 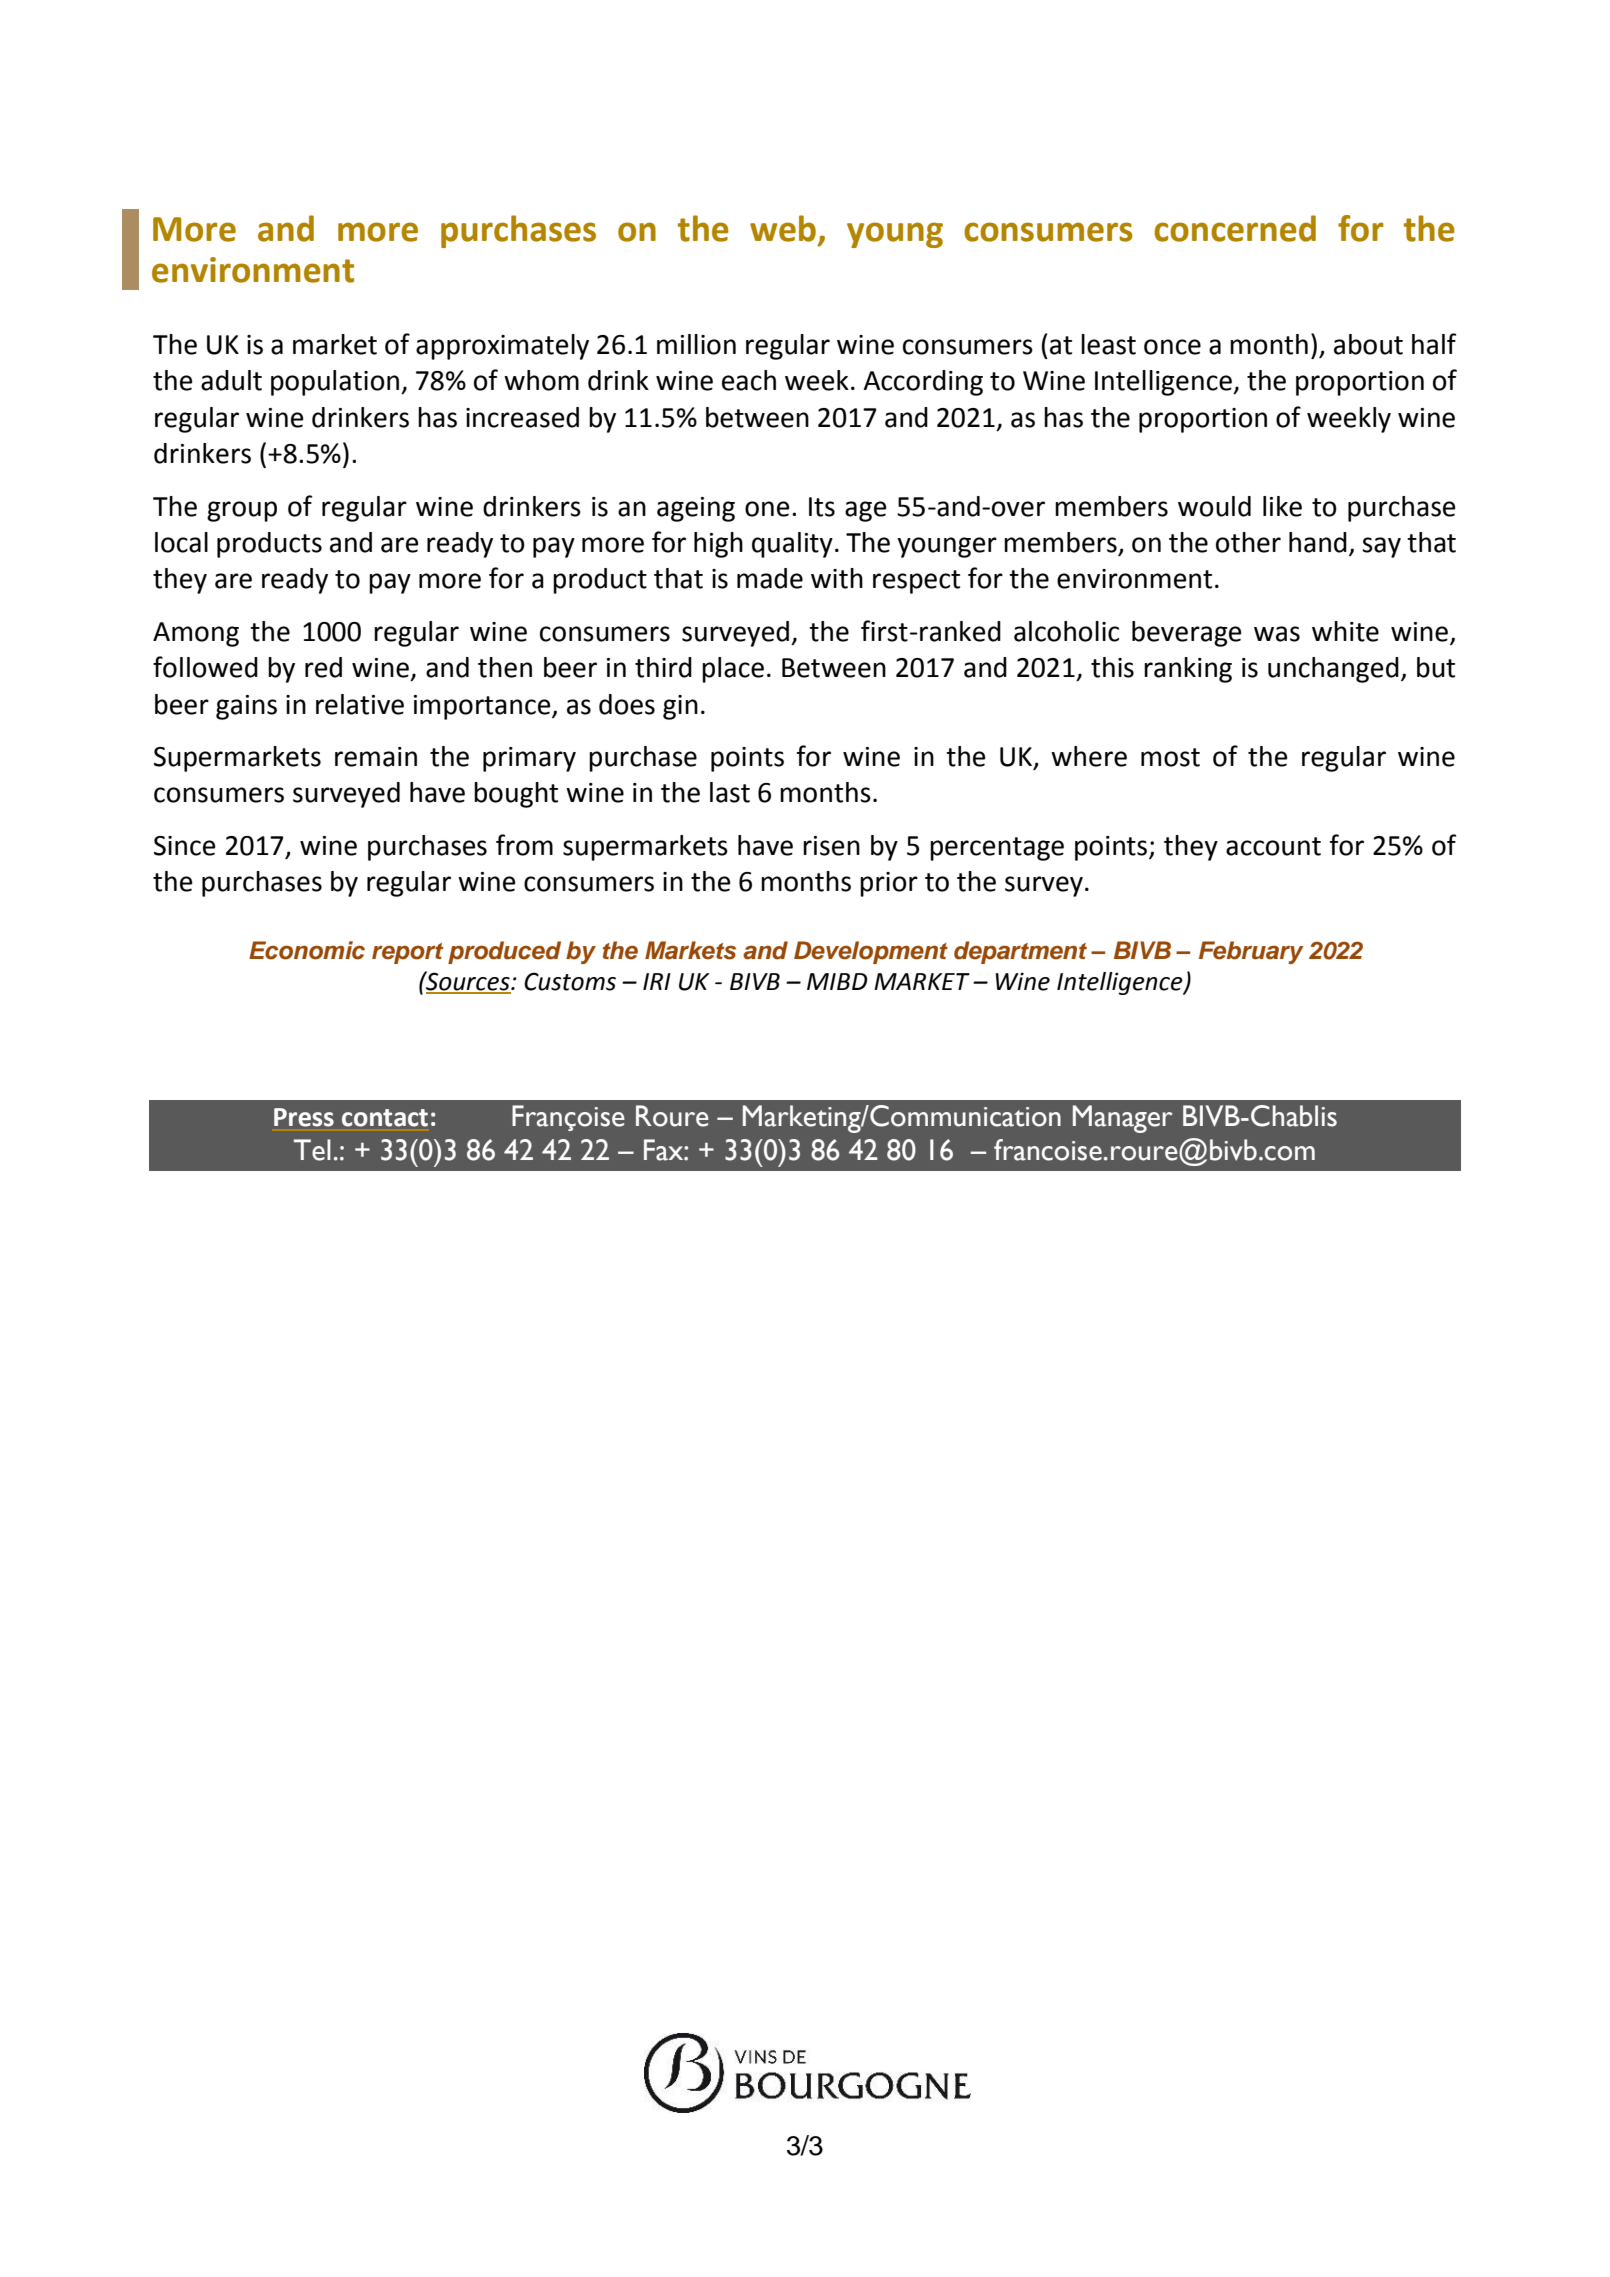 I want to click on Press, so click(x=304, y=1117).
